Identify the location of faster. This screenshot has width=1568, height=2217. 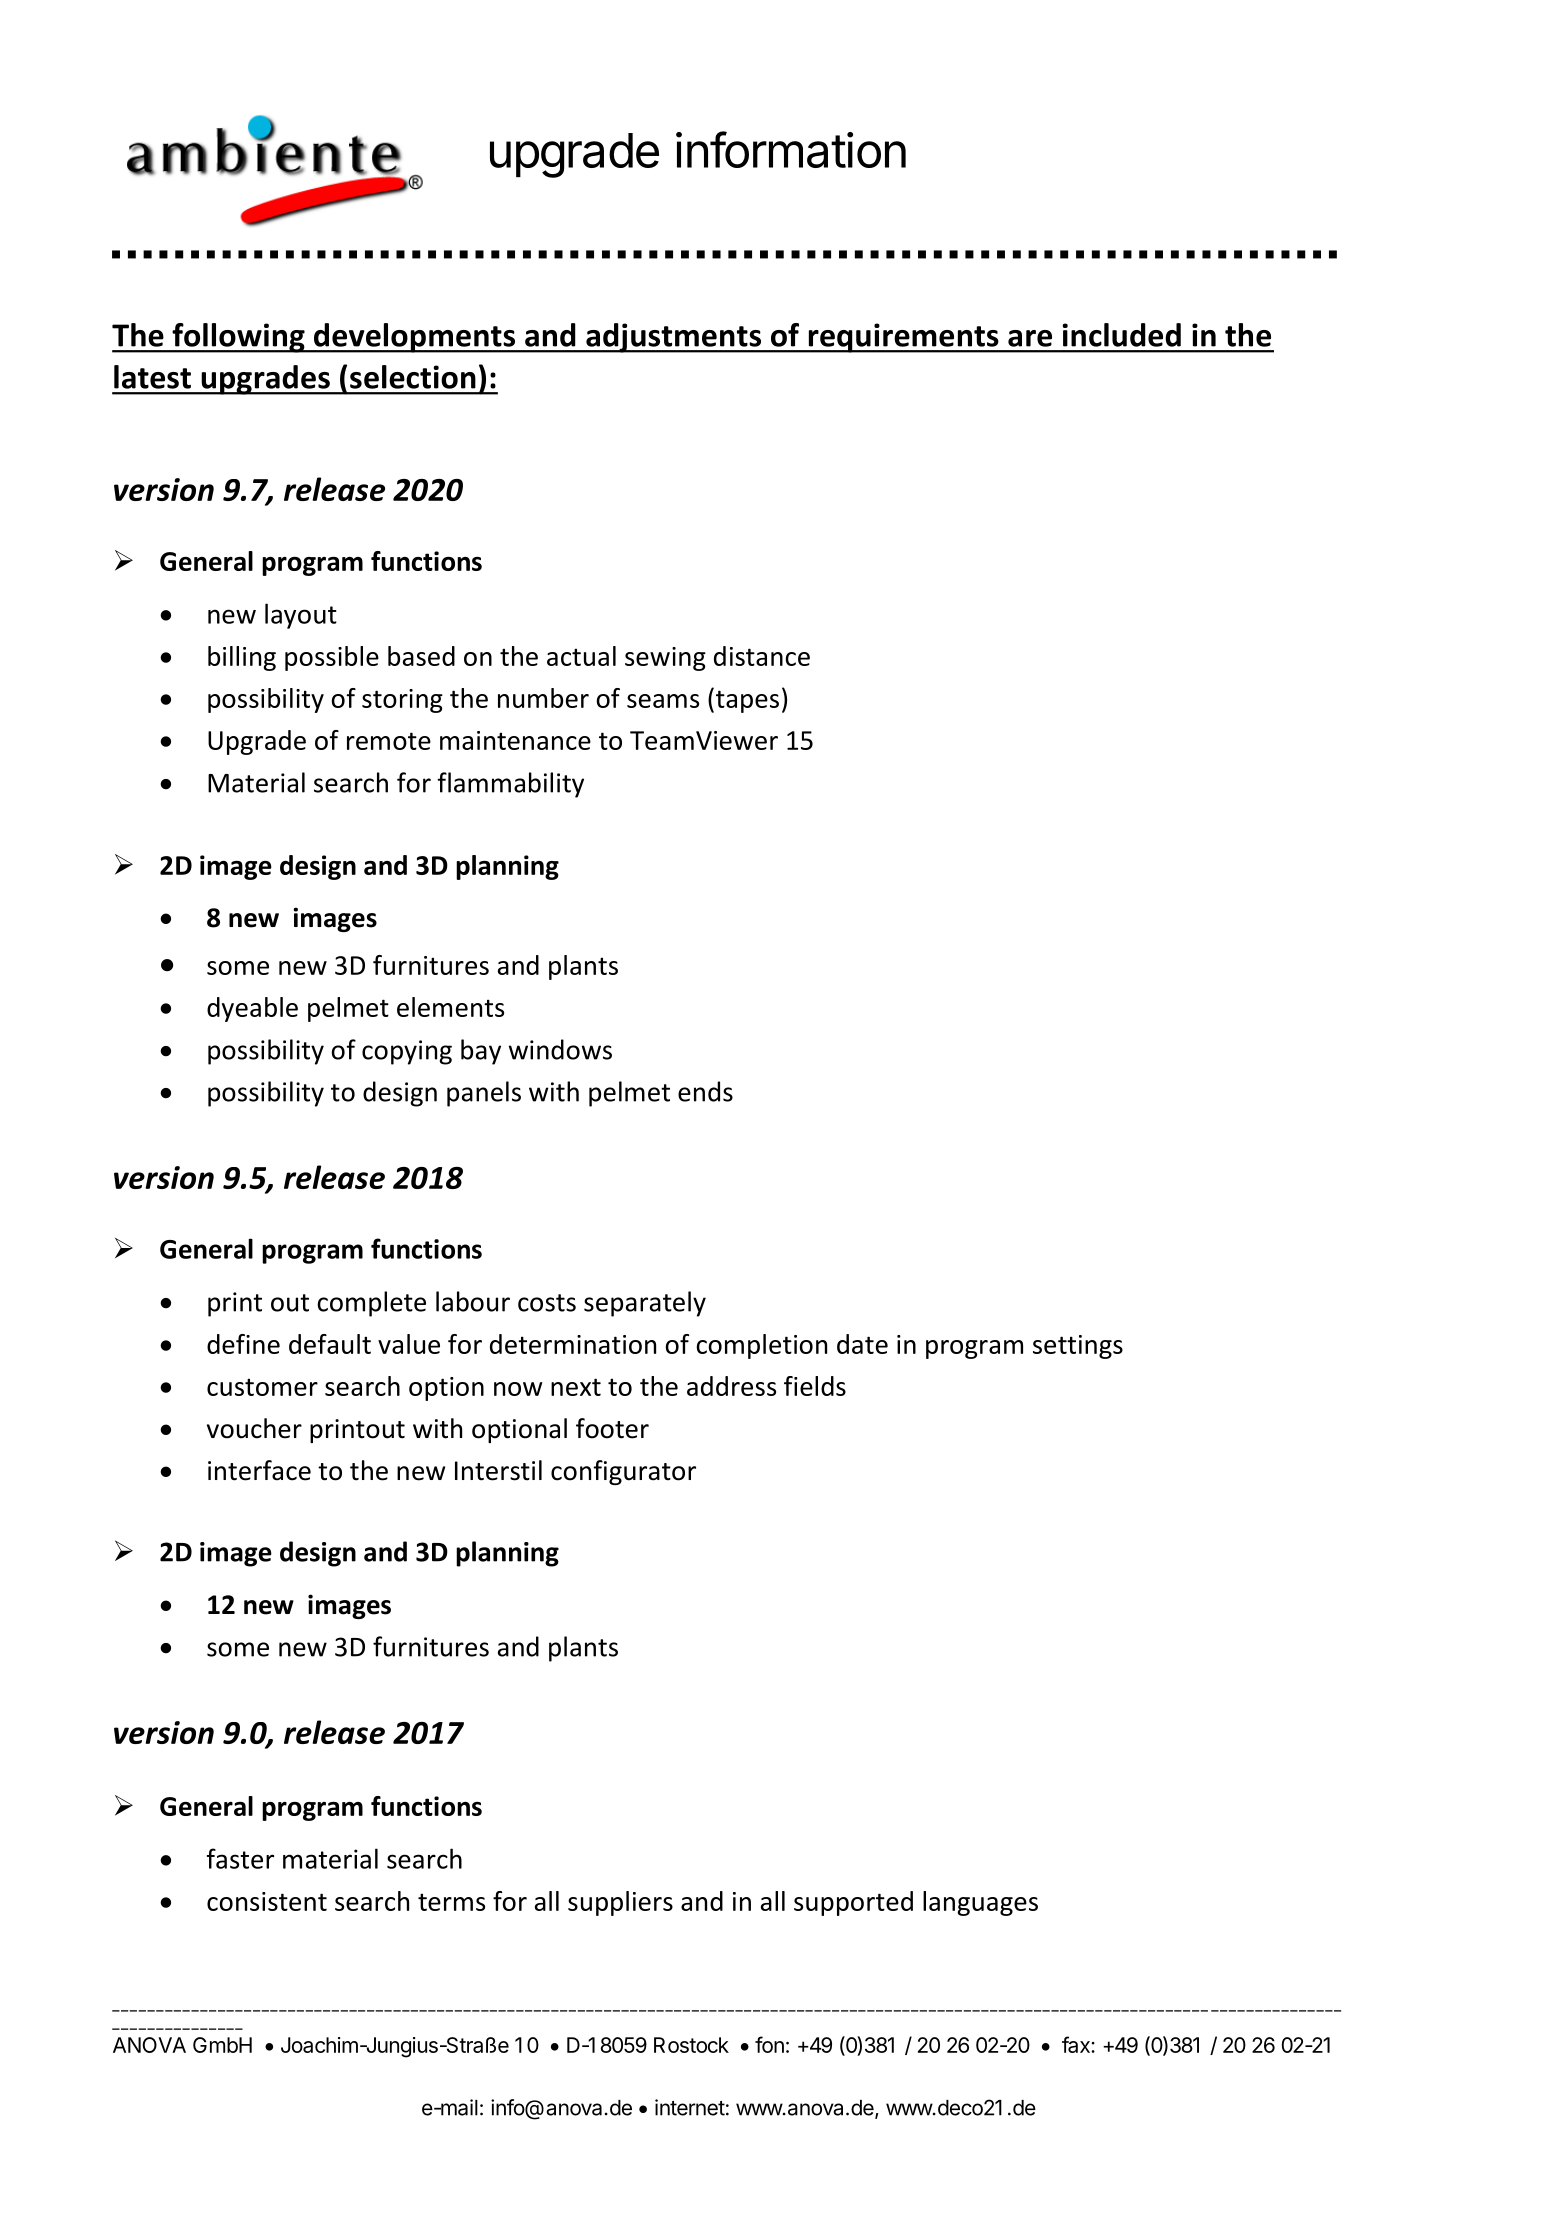
(240, 1858).
